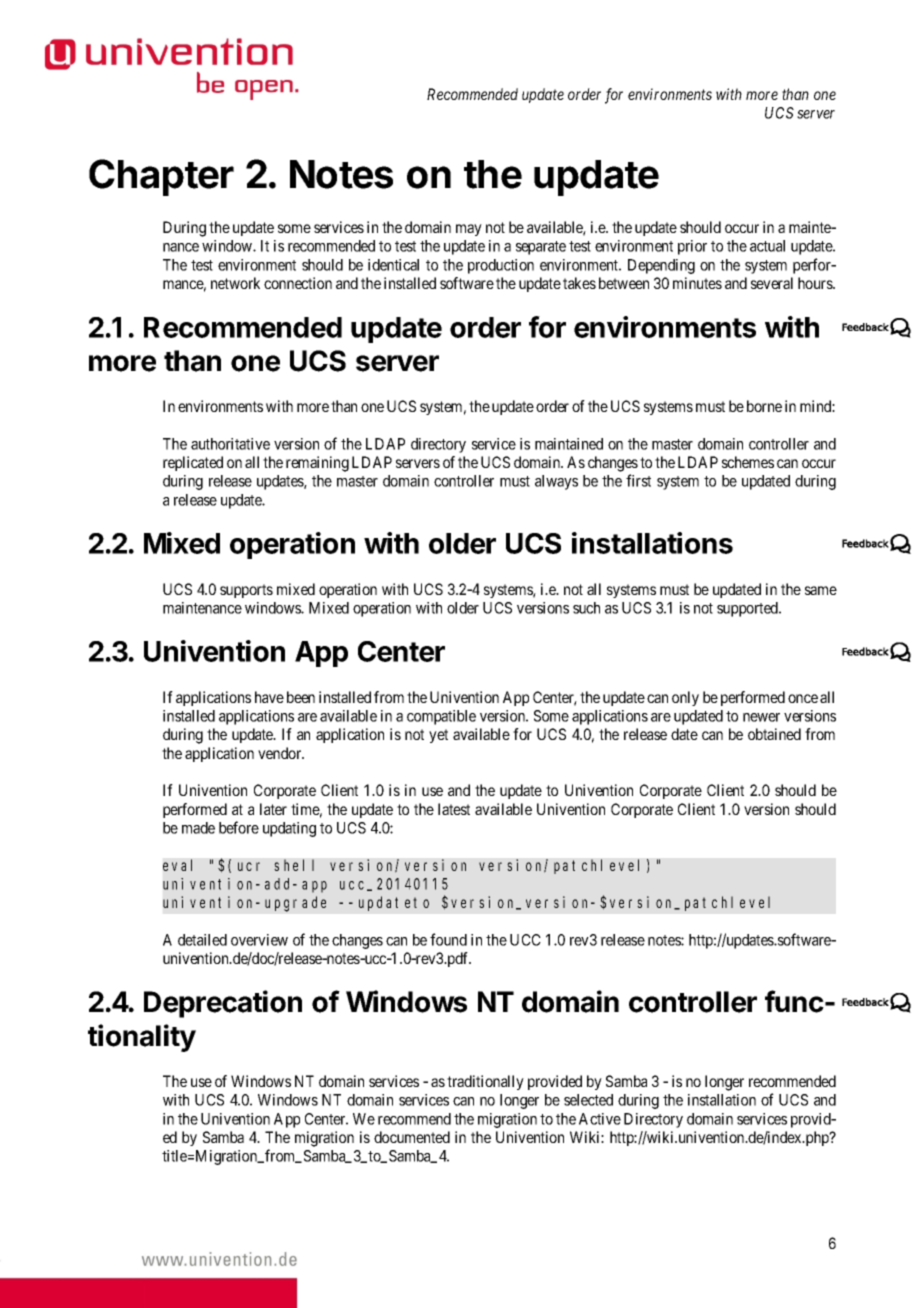 This screenshot has width=924, height=1308. What do you see at coordinates (469, 230) in the screenshot?
I see `may` at bounding box center [469, 230].
